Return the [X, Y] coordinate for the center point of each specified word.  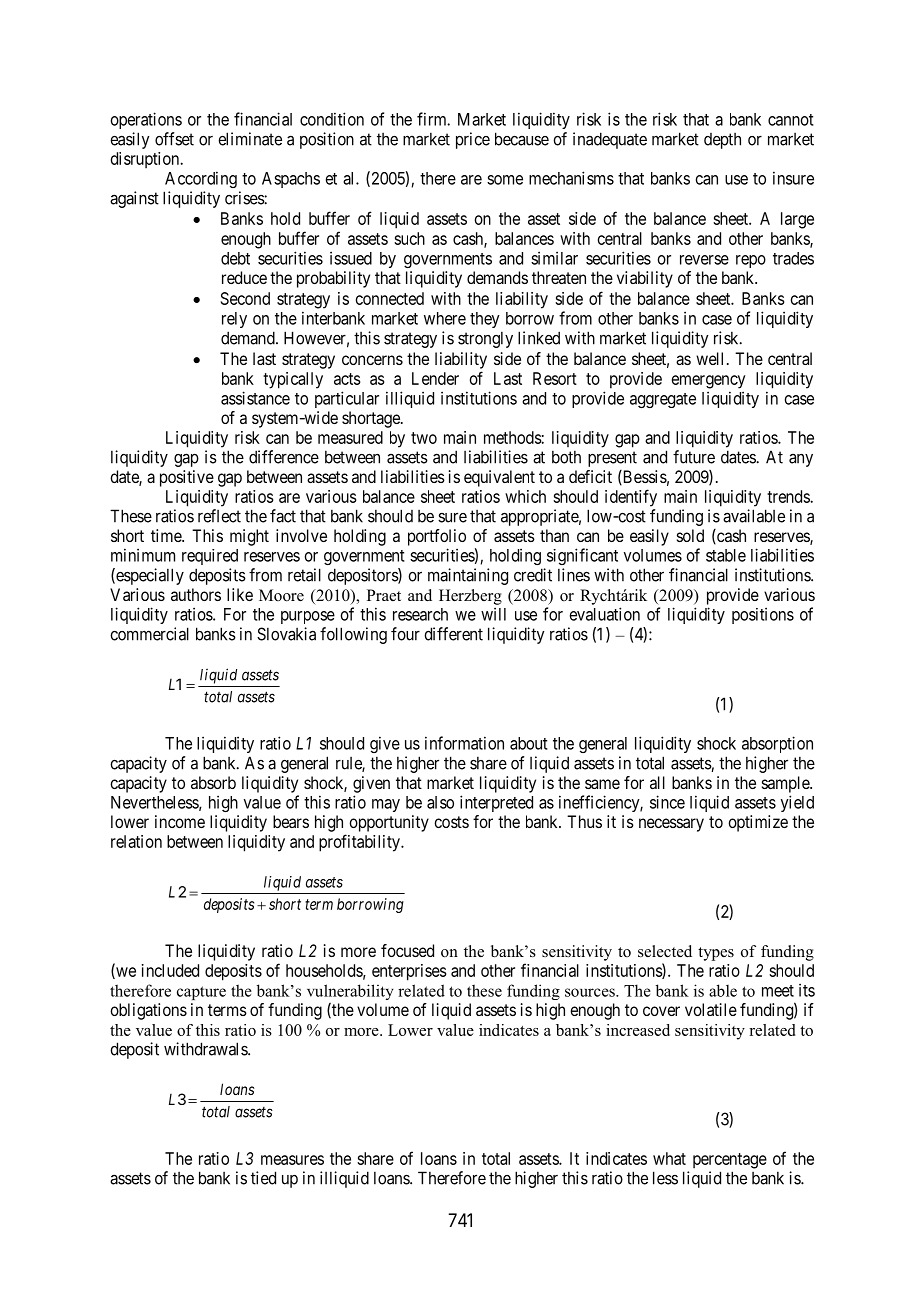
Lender [435, 378]
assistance [255, 398]
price [473, 140]
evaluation [605, 614]
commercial [149, 634]
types [716, 954]
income [180, 821]
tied [263, 1178]
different [453, 634]
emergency [708, 382]
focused [407, 950]
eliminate [250, 139]
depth [722, 141]
